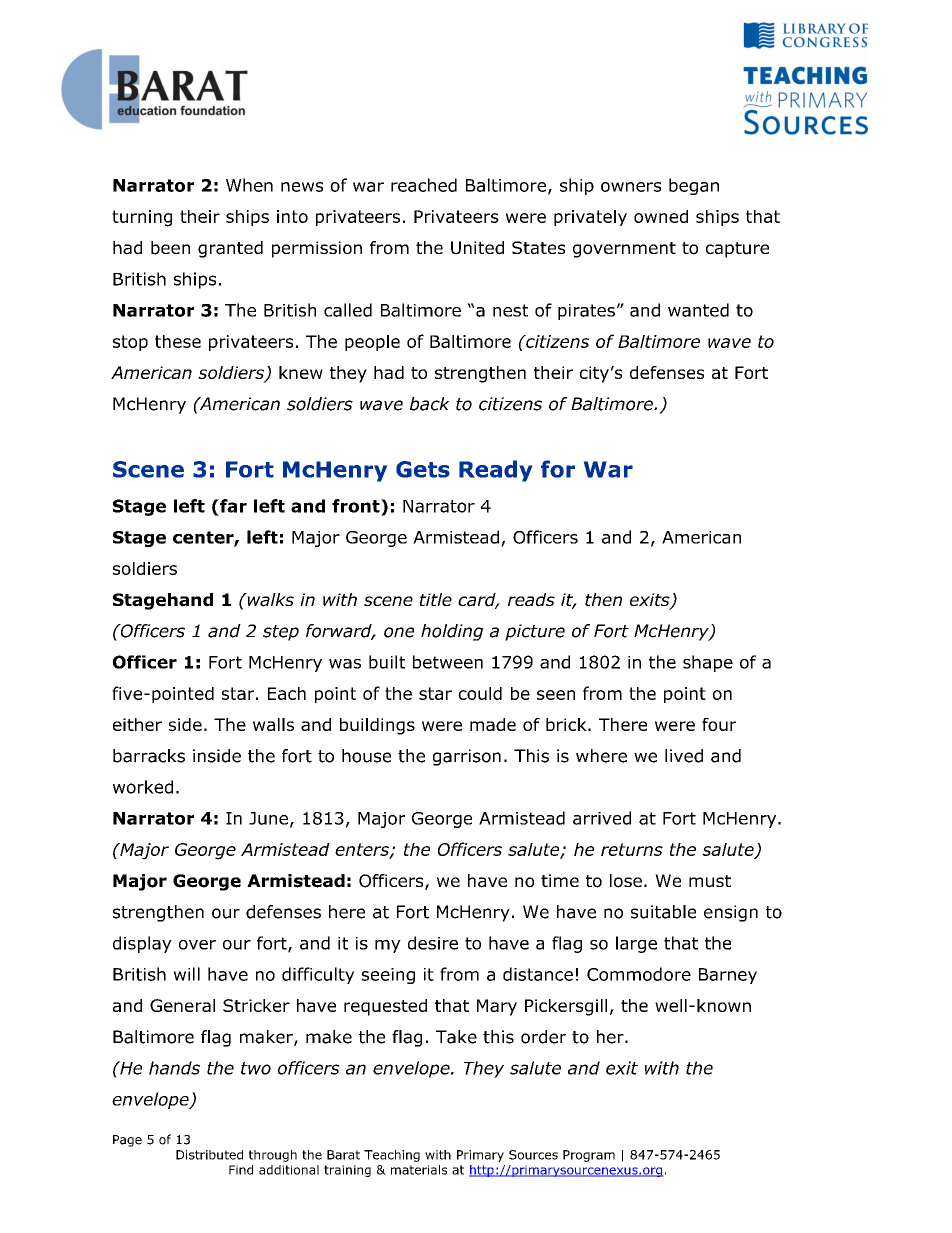 Image resolution: width=952 pixels, height=1233 pixels. I want to click on been, so click(170, 248).
